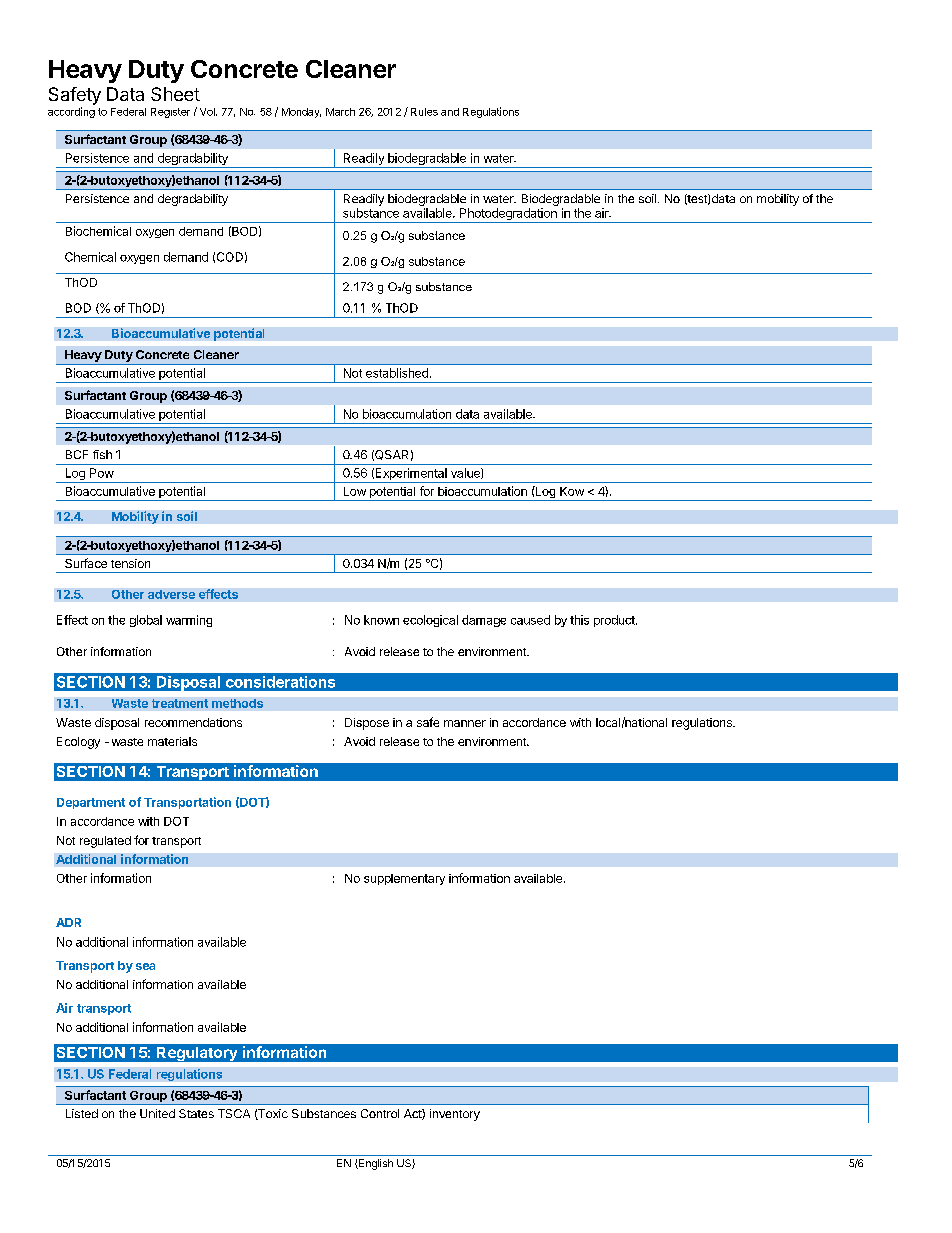 The width and height of the image is (952, 1233). I want to click on Rules, so click(424, 112).
